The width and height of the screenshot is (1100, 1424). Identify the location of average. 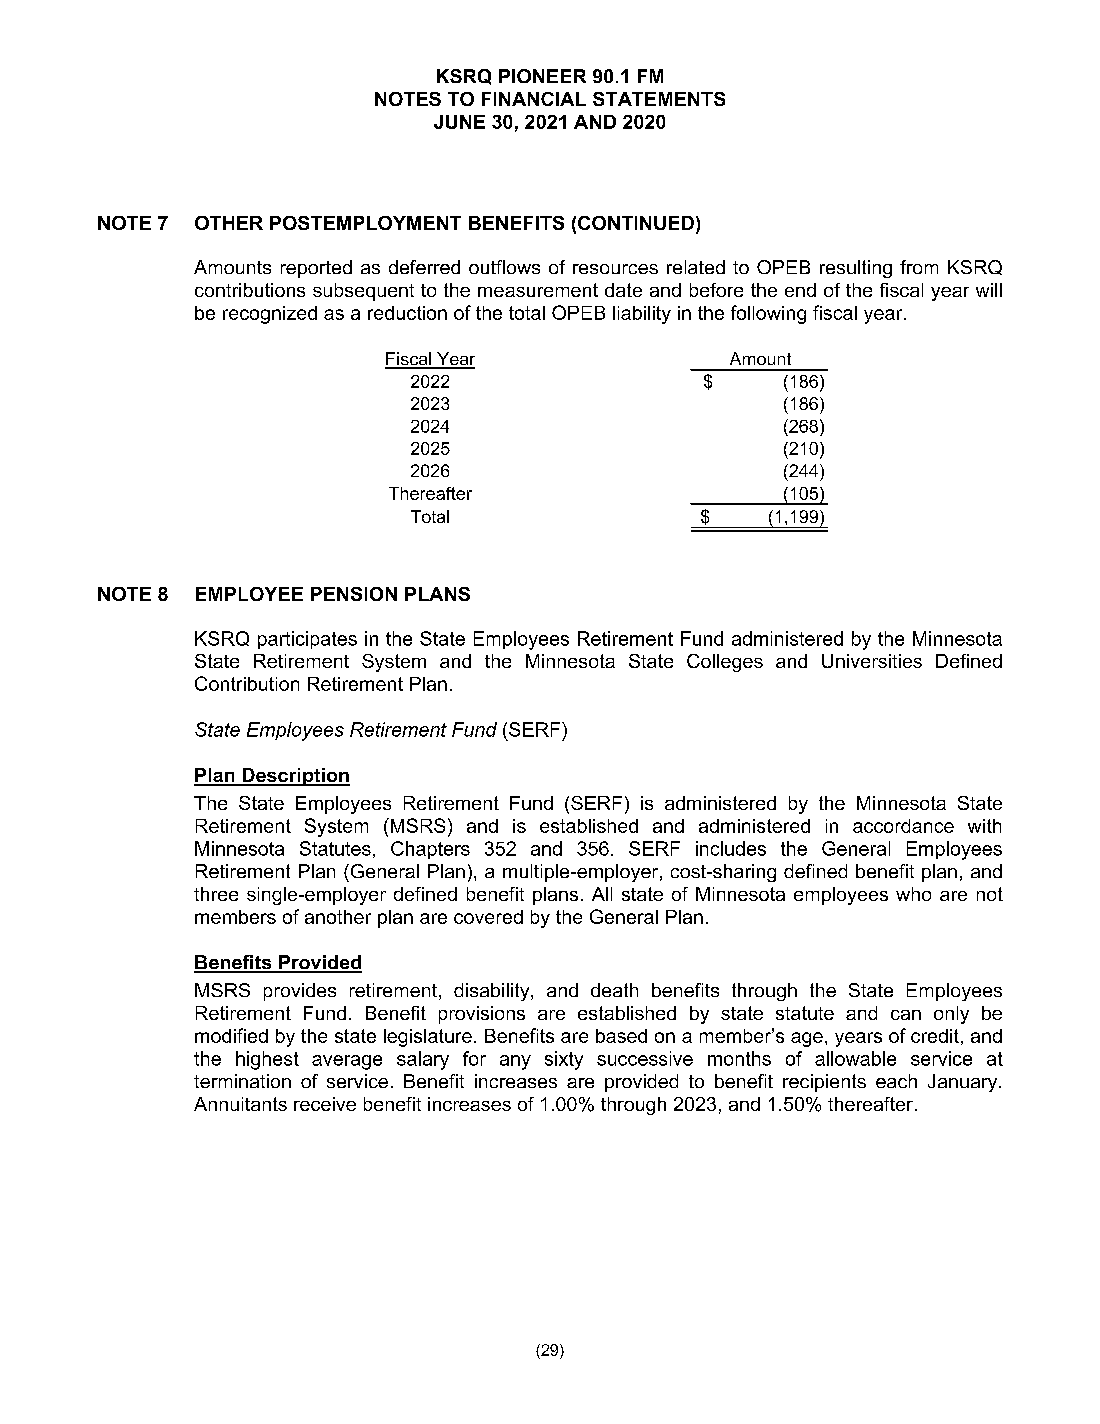
(347, 1062).
